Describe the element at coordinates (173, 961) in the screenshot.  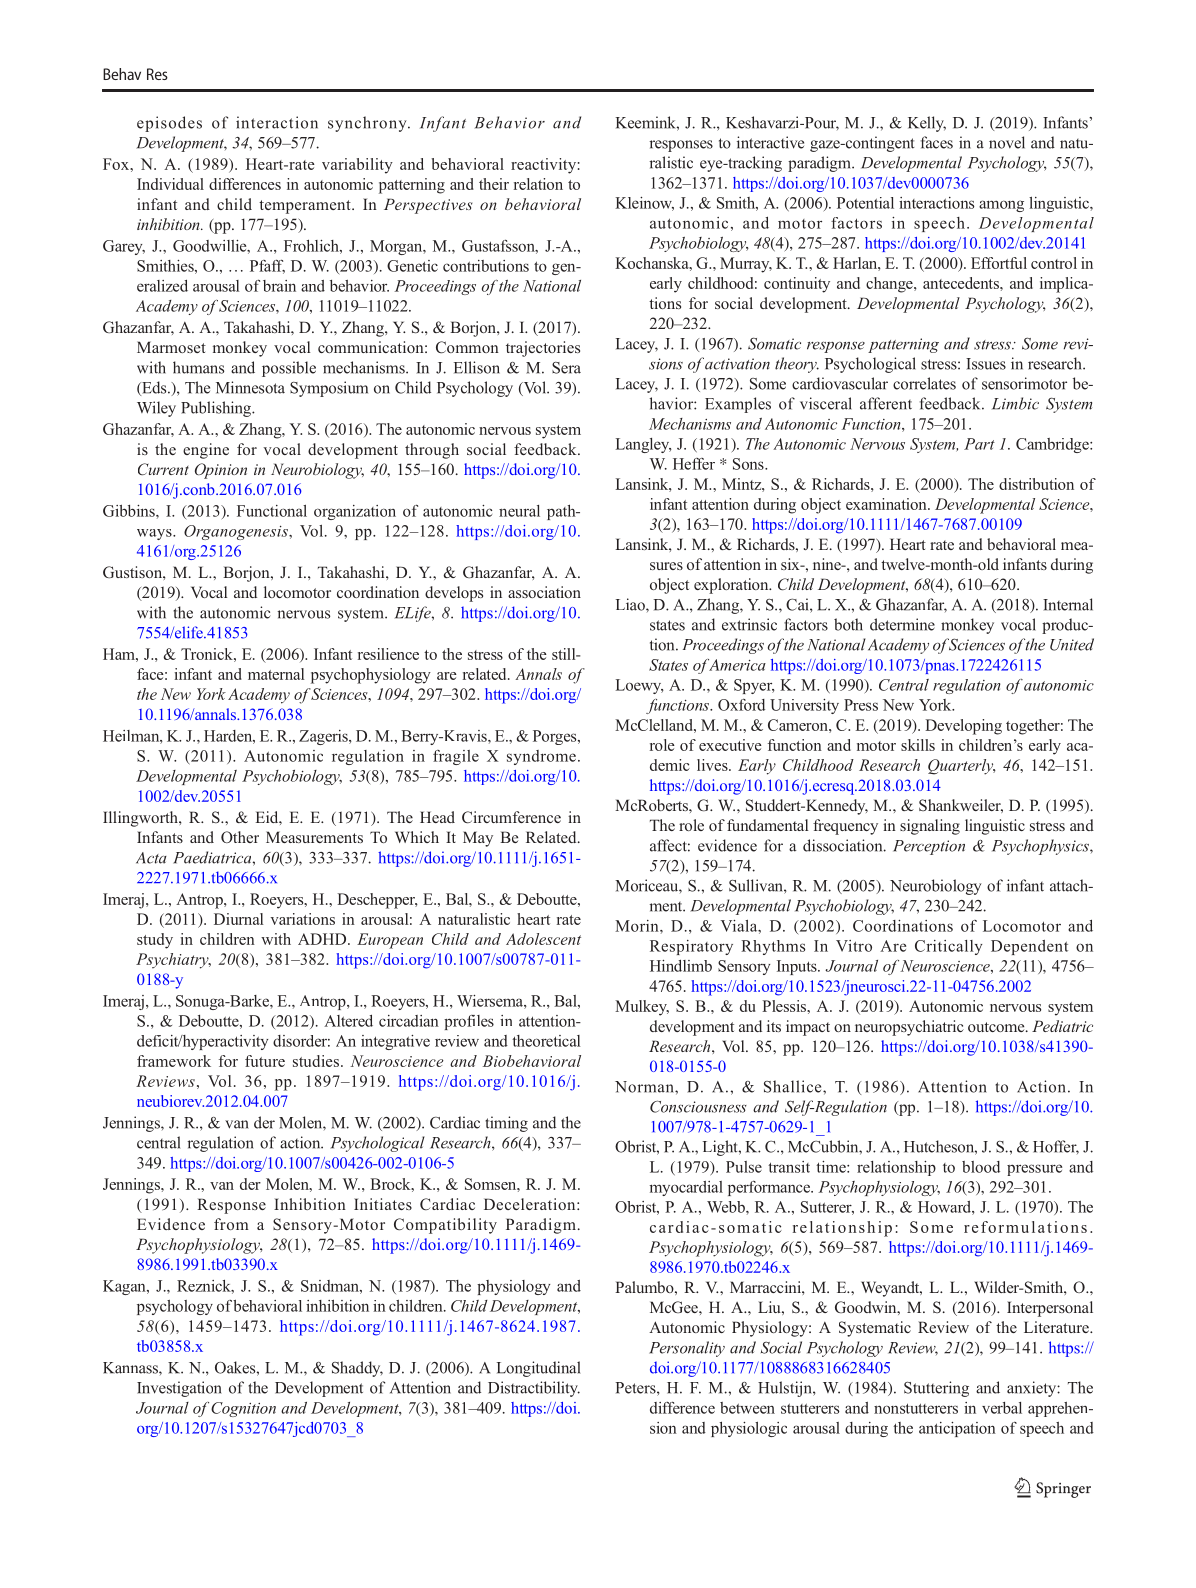
I see `Psychiatry` at that location.
